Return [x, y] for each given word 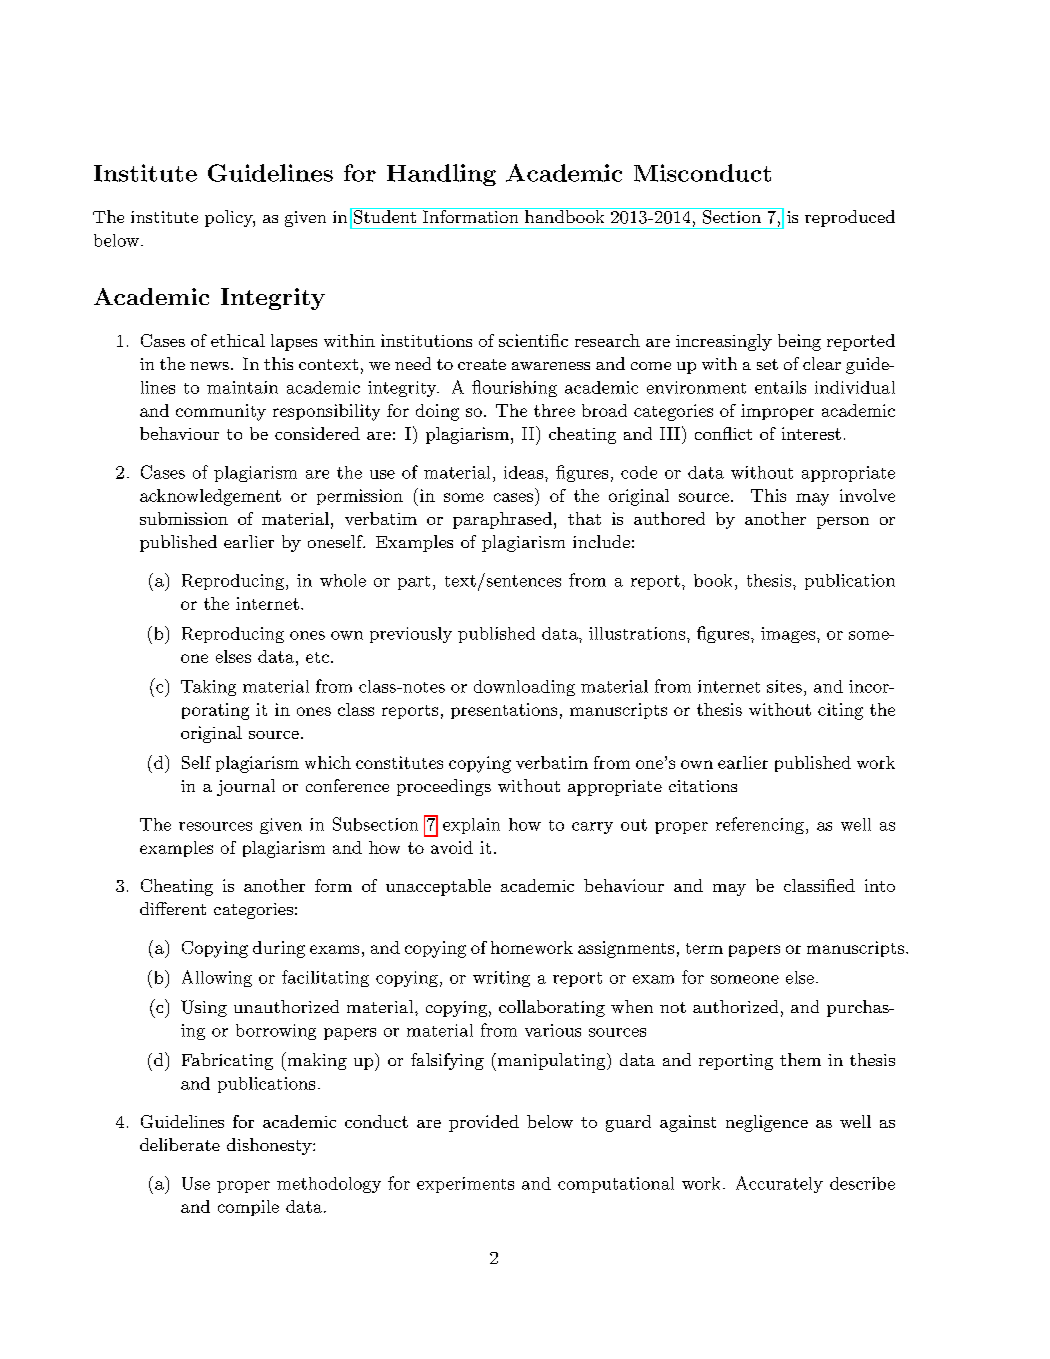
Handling [441, 175]
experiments [465, 1185]
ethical [238, 340]
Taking [208, 688]
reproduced [850, 218]
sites [784, 686]
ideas [523, 472]
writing [501, 979]
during [279, 949]
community [221, 412]
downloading [524, 688]
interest [811, 433]
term [704, 948]
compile [248, 1208]
